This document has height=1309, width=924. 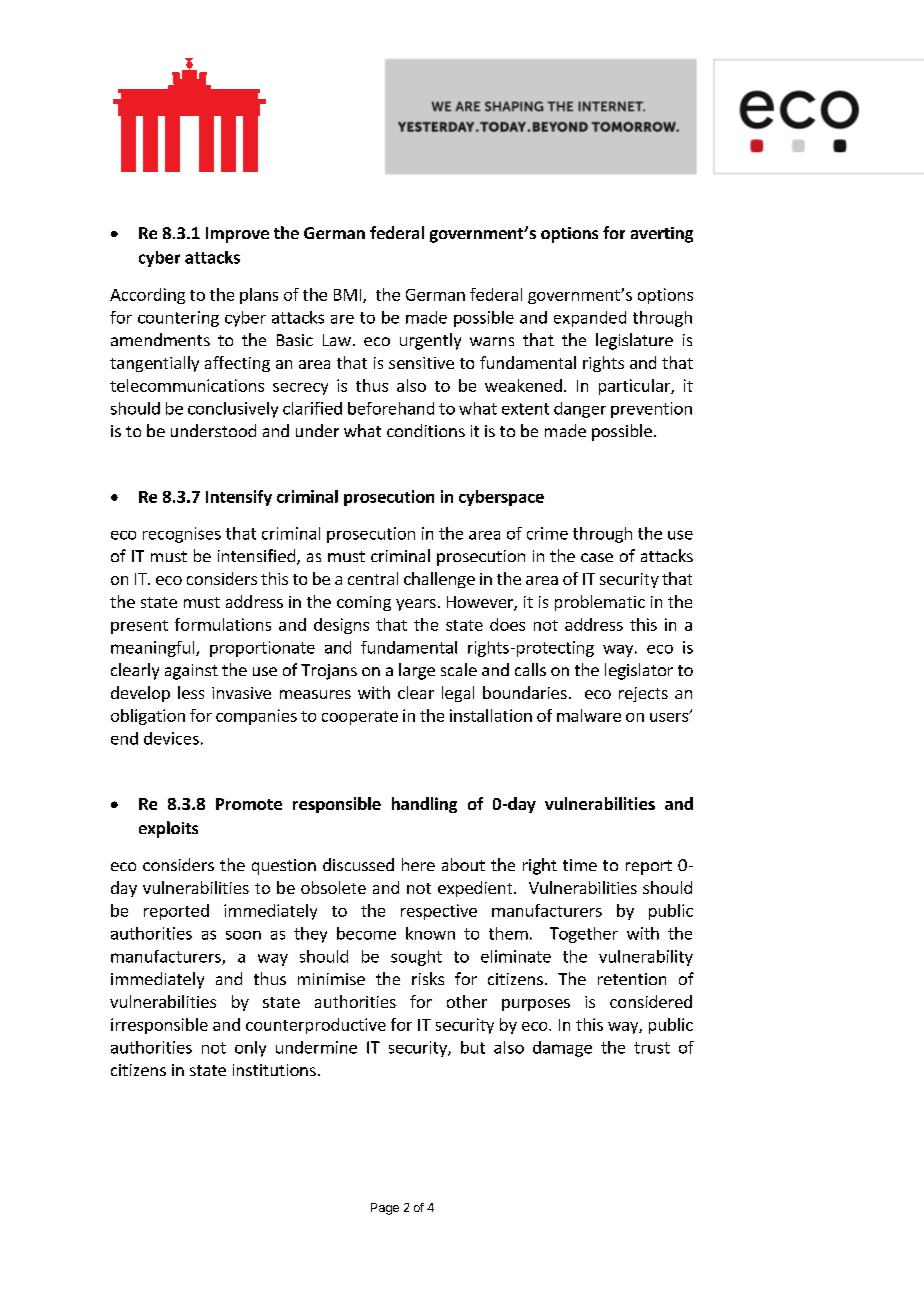 What do you see at coordinates (237, 235) in the document?
I see `Improve` at bounding box center [237, 235].
